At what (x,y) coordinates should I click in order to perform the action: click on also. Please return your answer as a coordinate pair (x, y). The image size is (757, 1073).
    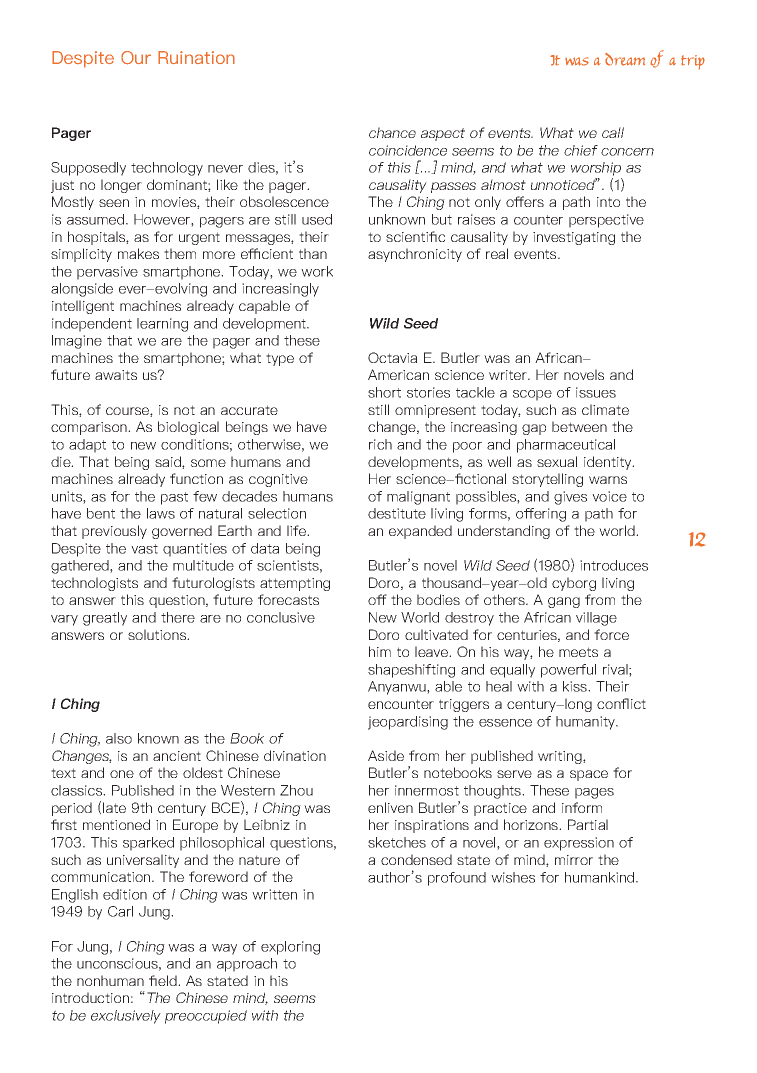
    Looking at the image, I should click on (119, 738).
